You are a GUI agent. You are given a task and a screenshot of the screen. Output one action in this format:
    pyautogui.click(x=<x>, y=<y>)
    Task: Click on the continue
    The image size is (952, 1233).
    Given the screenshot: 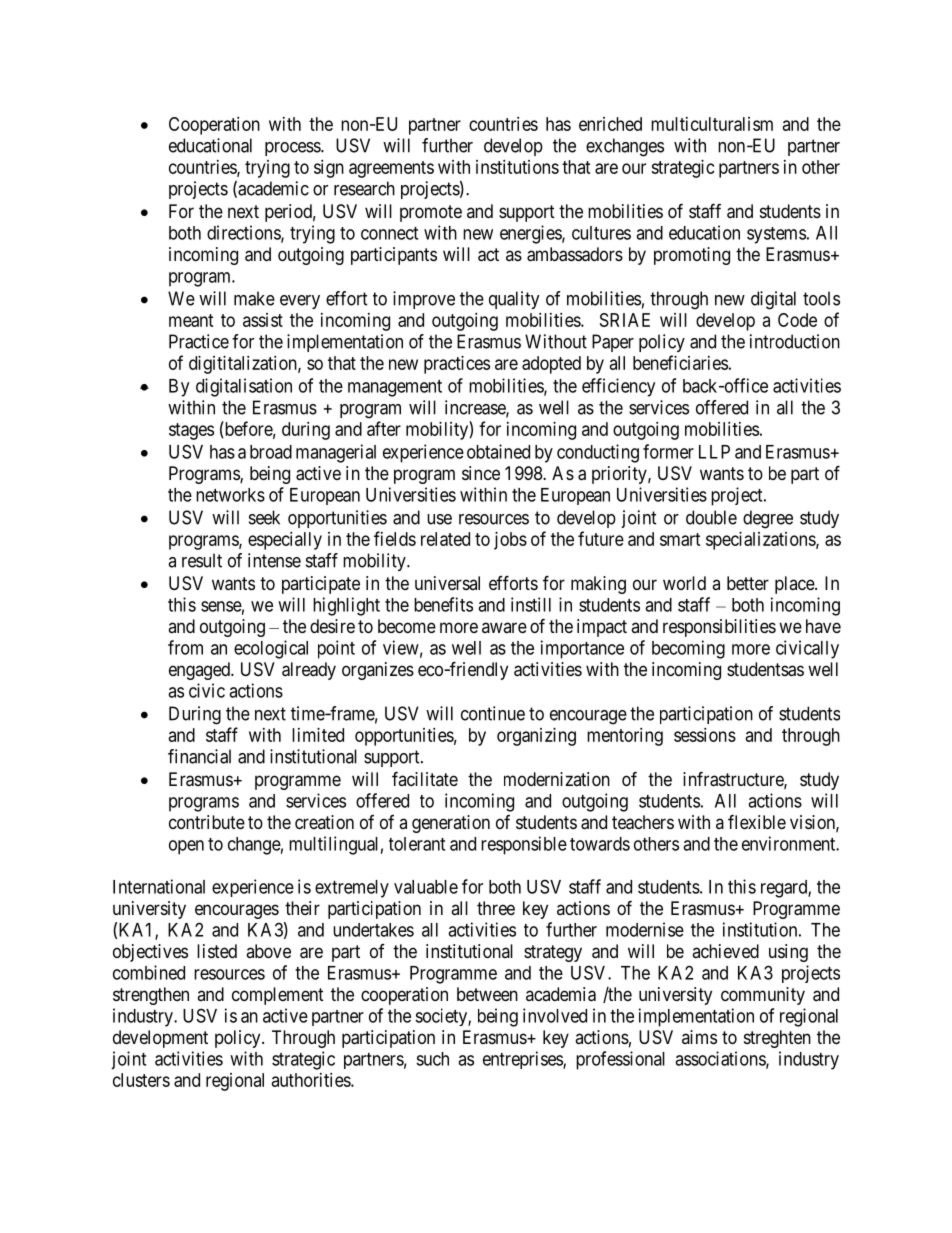 What is the action you would take?
    pyautogui.click(x=493, y=713)
